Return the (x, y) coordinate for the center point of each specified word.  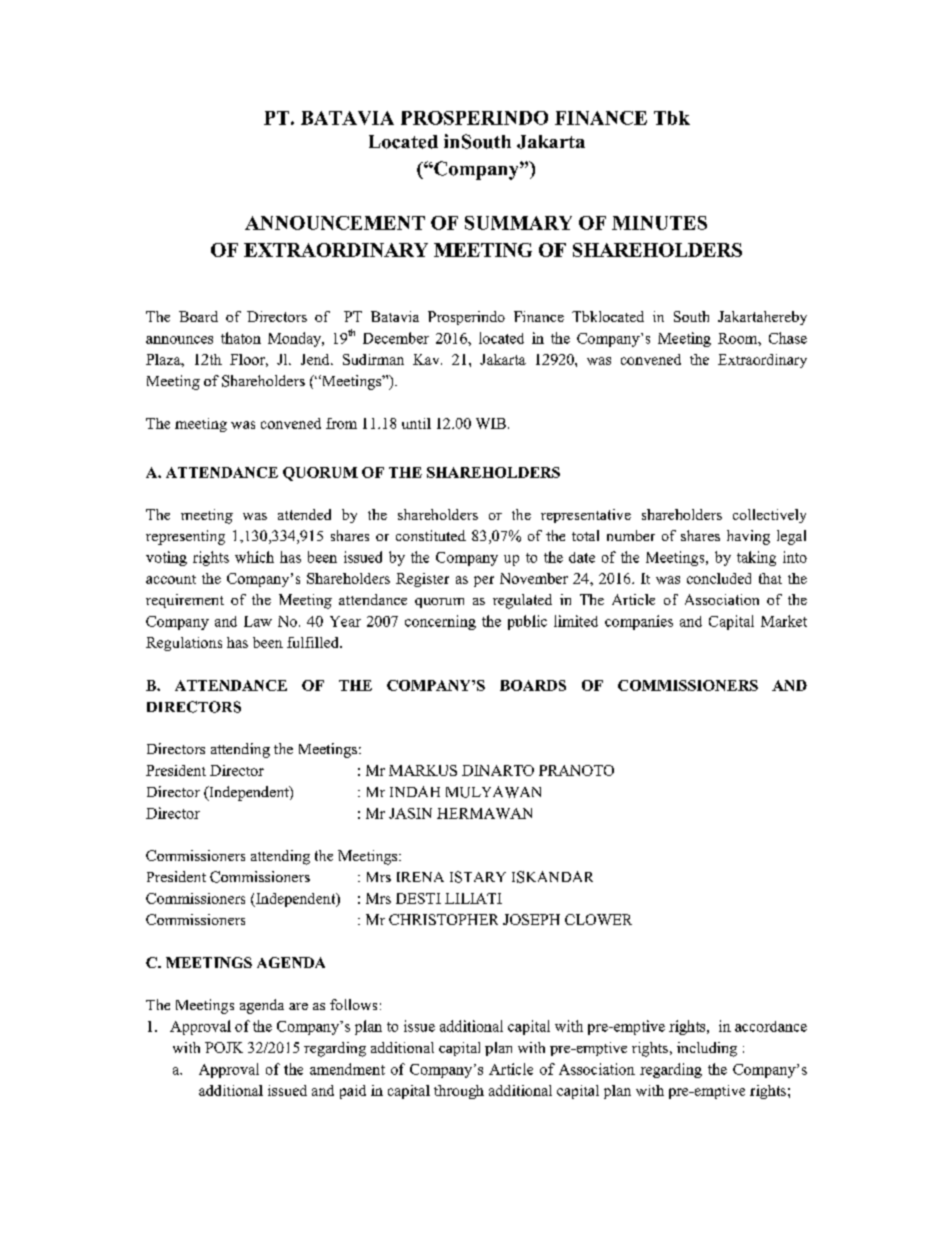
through (459, 1092)
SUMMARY (518, 223)
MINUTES (659, 223)
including (707, 1049)
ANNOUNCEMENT (335, 223)
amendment (347, 1069)
